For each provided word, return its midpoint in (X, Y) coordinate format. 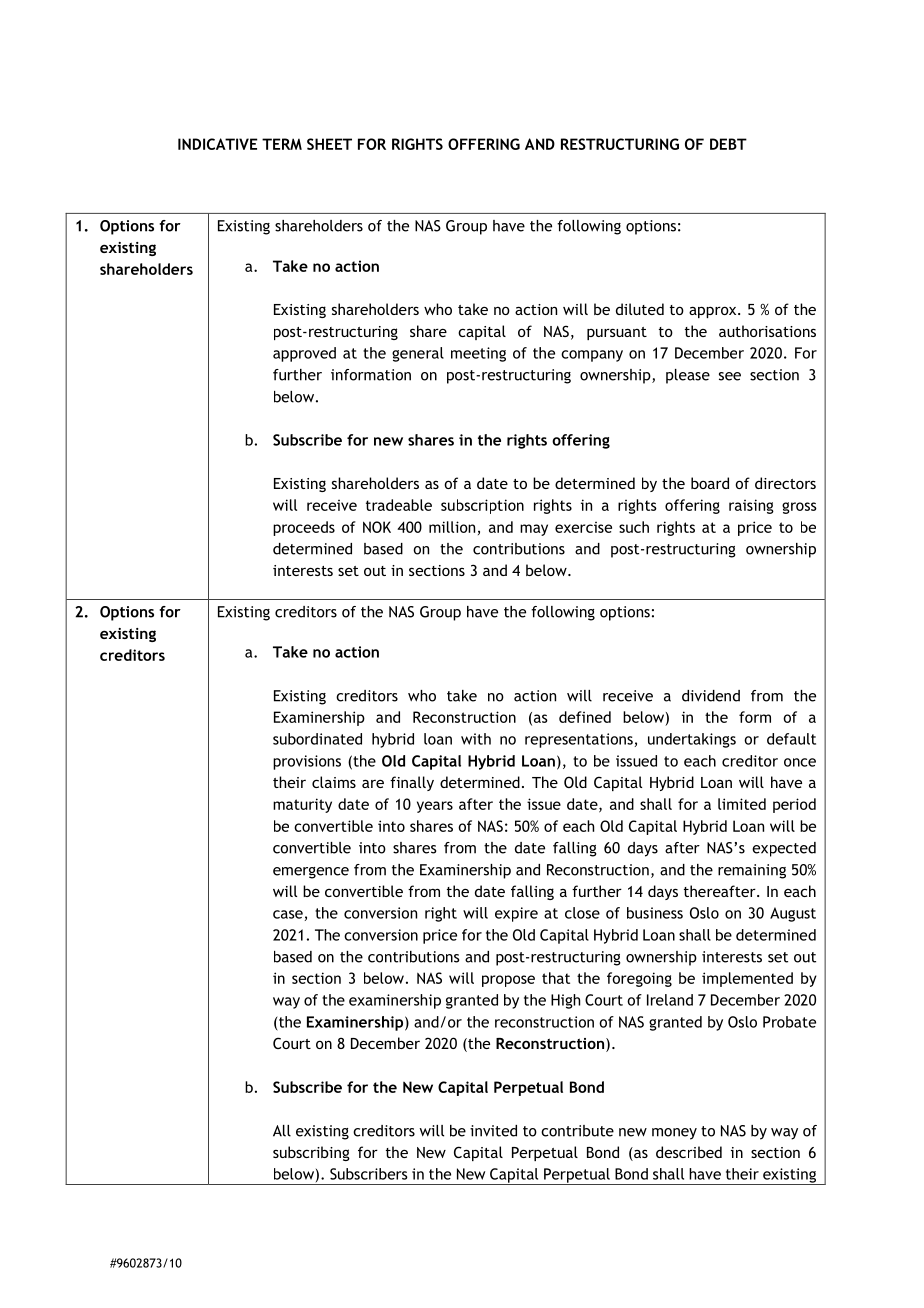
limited (742, 804)
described (689, 1152)
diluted (640, 309)
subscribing (311, 1153)
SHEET (329, 144)
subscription (482, 506)
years (435, 807)
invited (493, 1131)
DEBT (728, 144)
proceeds (304, 528)
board (710, 483)
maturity (302, 805)
